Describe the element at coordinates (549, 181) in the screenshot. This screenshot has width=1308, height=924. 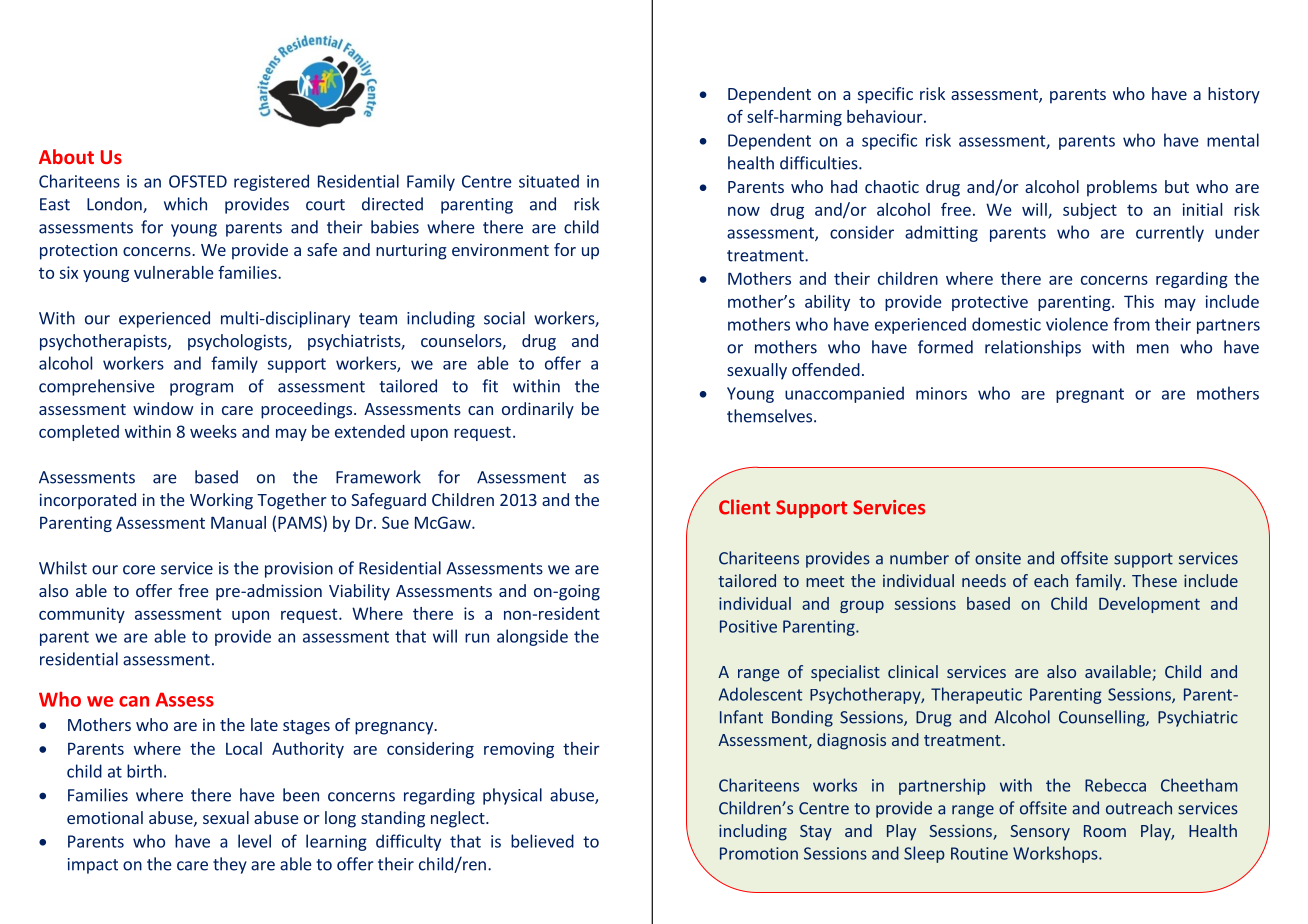
I see `situated` at that location.
